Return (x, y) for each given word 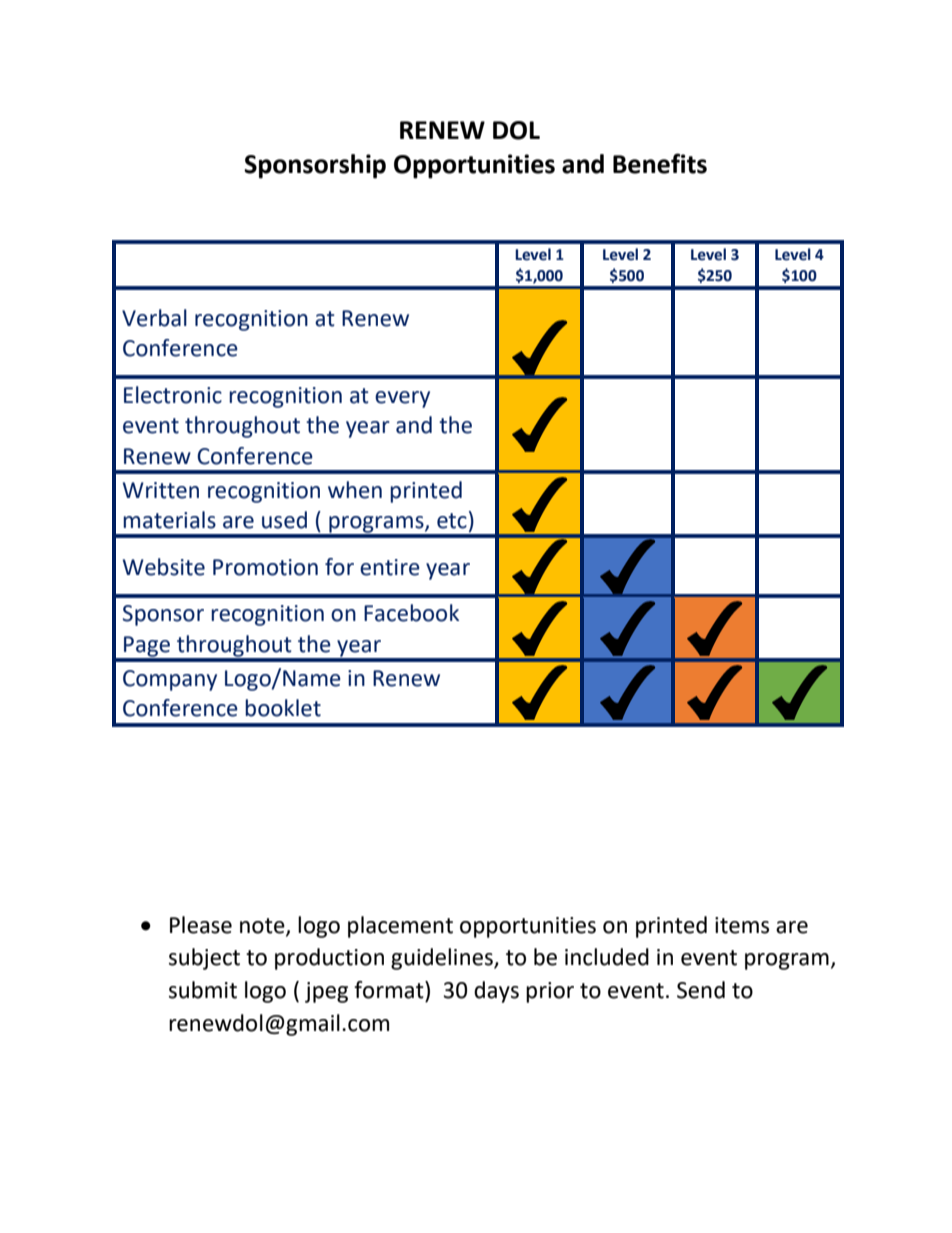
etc (452, 521)
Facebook (411, 613)
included (607, 957)
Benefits (660, 163)
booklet (283, 708)
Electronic (173, 395)
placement (400, 927)
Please (201, 925)
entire (390, 567)
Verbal (154, 318)
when (355, 490)
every (402, 399)
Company (170, 680)
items (742, 925)
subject (204, 959)
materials (169, 520)
